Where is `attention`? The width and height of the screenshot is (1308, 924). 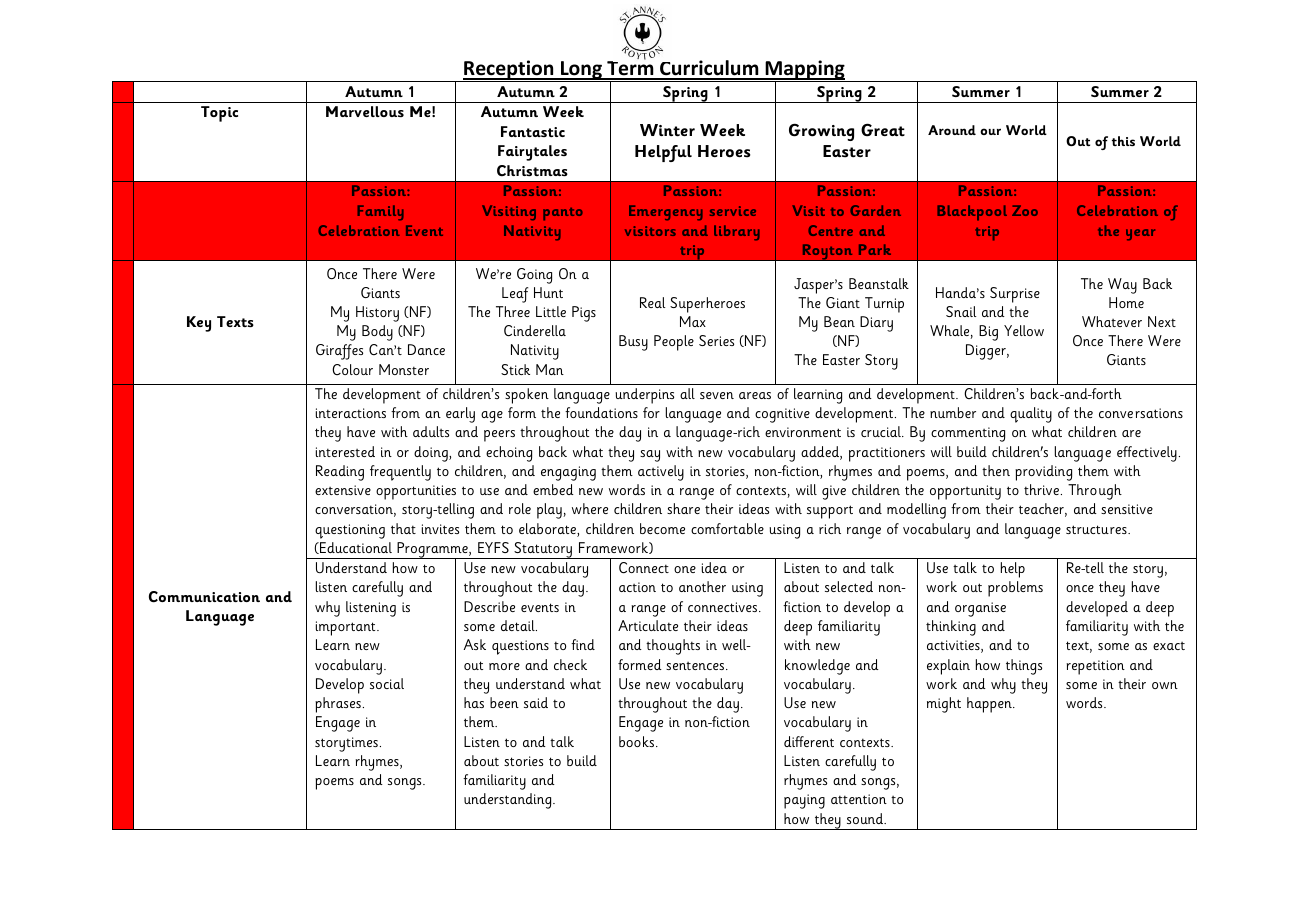
attention is located at coordinates (859, 799).
